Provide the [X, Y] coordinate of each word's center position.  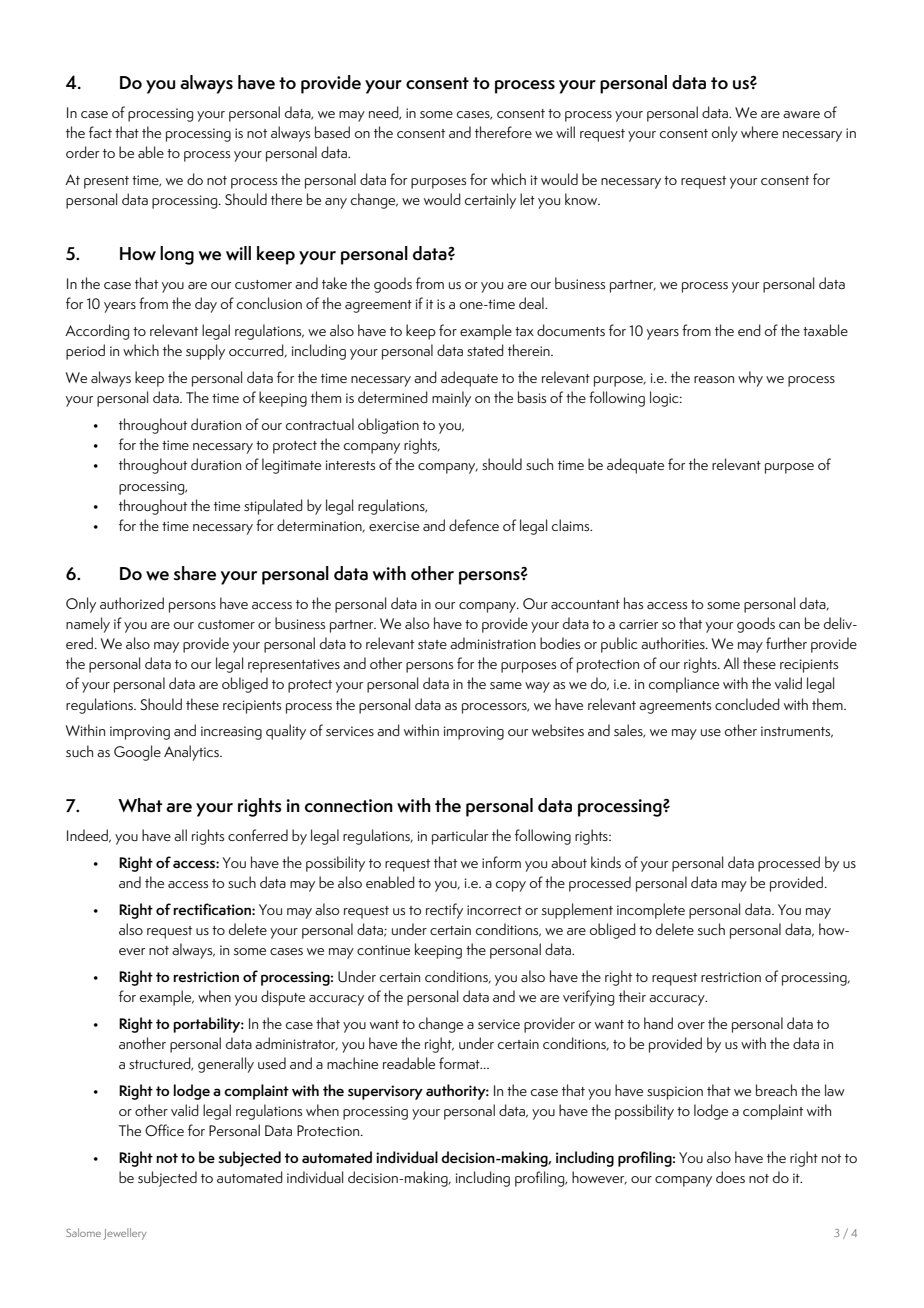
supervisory [385, 1092]
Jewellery [125, 1234]
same [506, 685]
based [332, 132]
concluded [747, 704]
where [759, 132]
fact [100, 132]
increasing [231, 733]
